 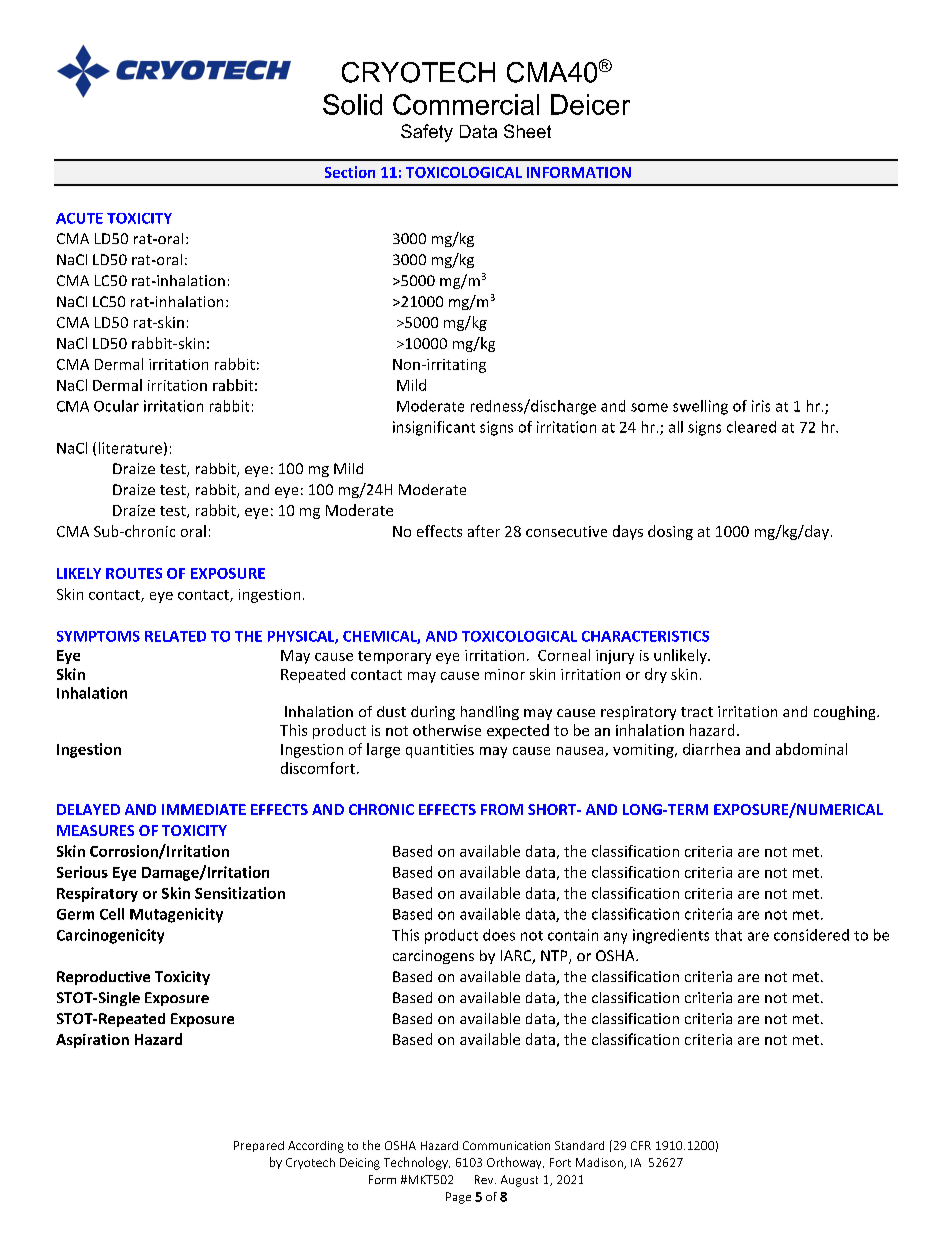 I want to click on ACUTE, so click(x=79, y=218).
